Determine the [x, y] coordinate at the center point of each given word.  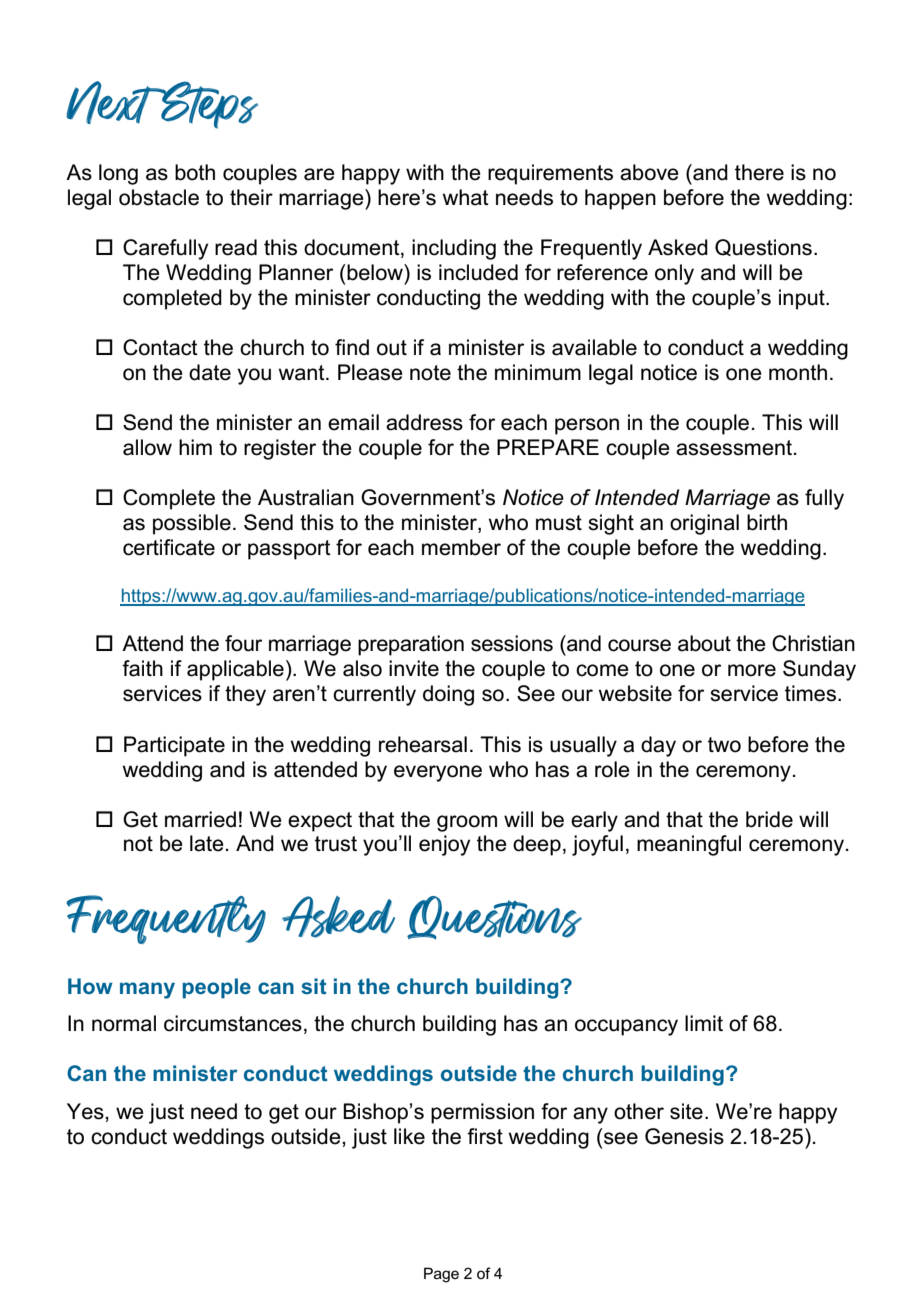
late [207, 843]
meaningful [689, 845]
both [195, 172]
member [461, 547]
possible [192, 524]
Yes [86, 1111]
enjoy [444, 845]
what [466, 197]
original [704, 524]
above [649, 172]
